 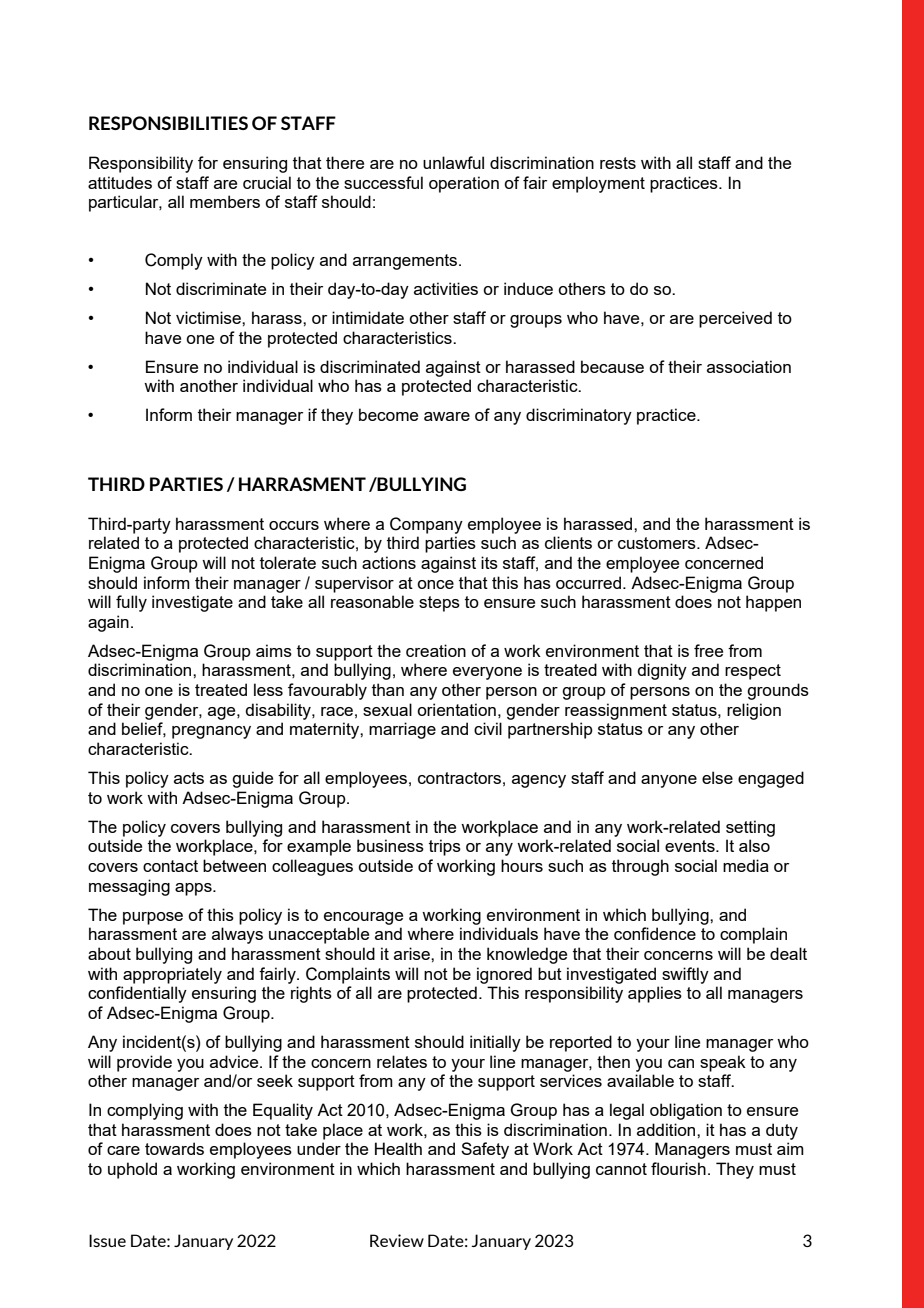 What do you see at coordinates (397, 1240) in the screenshot?
I see `Review` at bounding box center [397, 1240].
